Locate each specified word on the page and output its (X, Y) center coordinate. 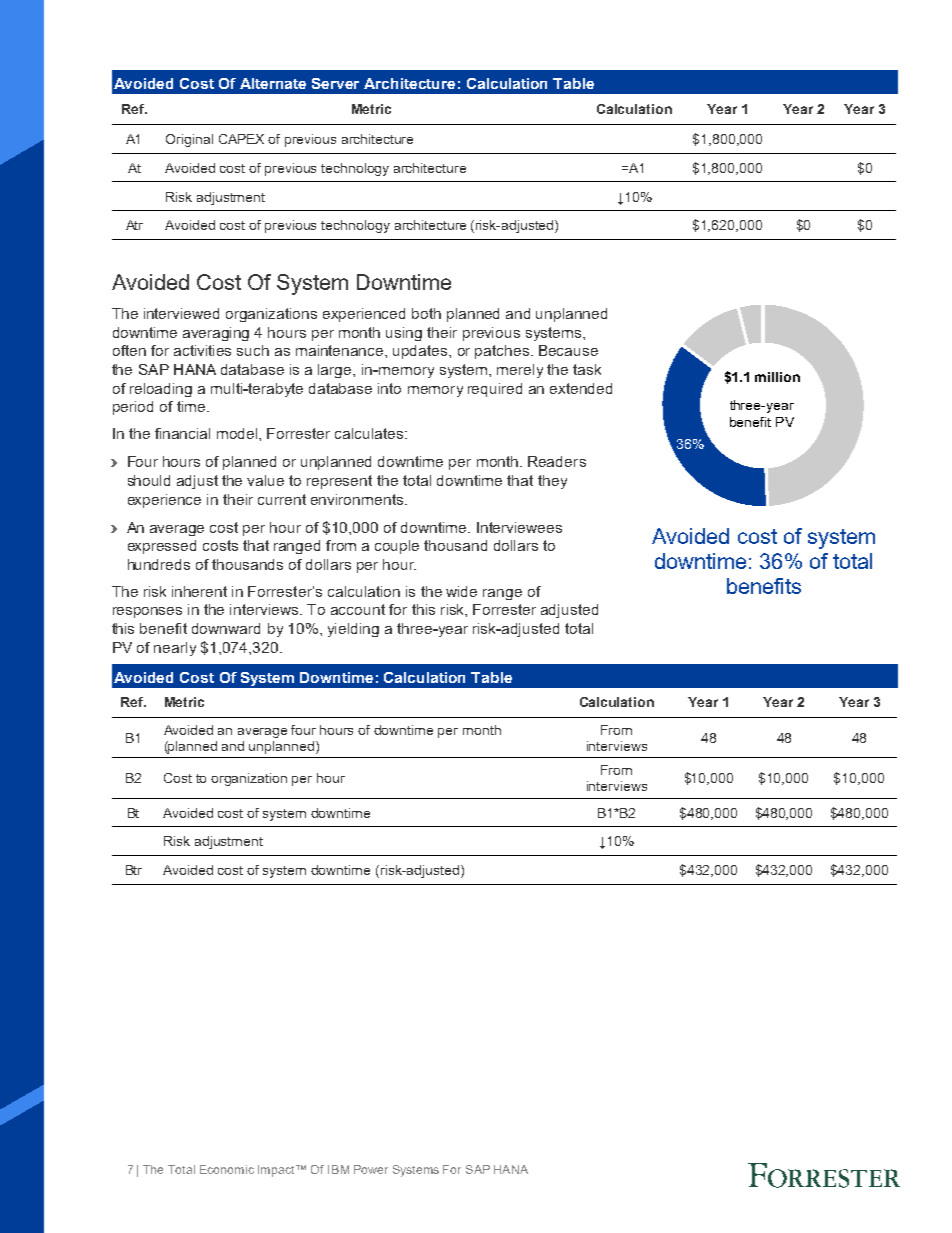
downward (226, 628)
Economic (227, 1169)
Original (189, 140)
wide (461, 591)
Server (335, 83)
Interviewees (519, 527)
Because (568, 350)
